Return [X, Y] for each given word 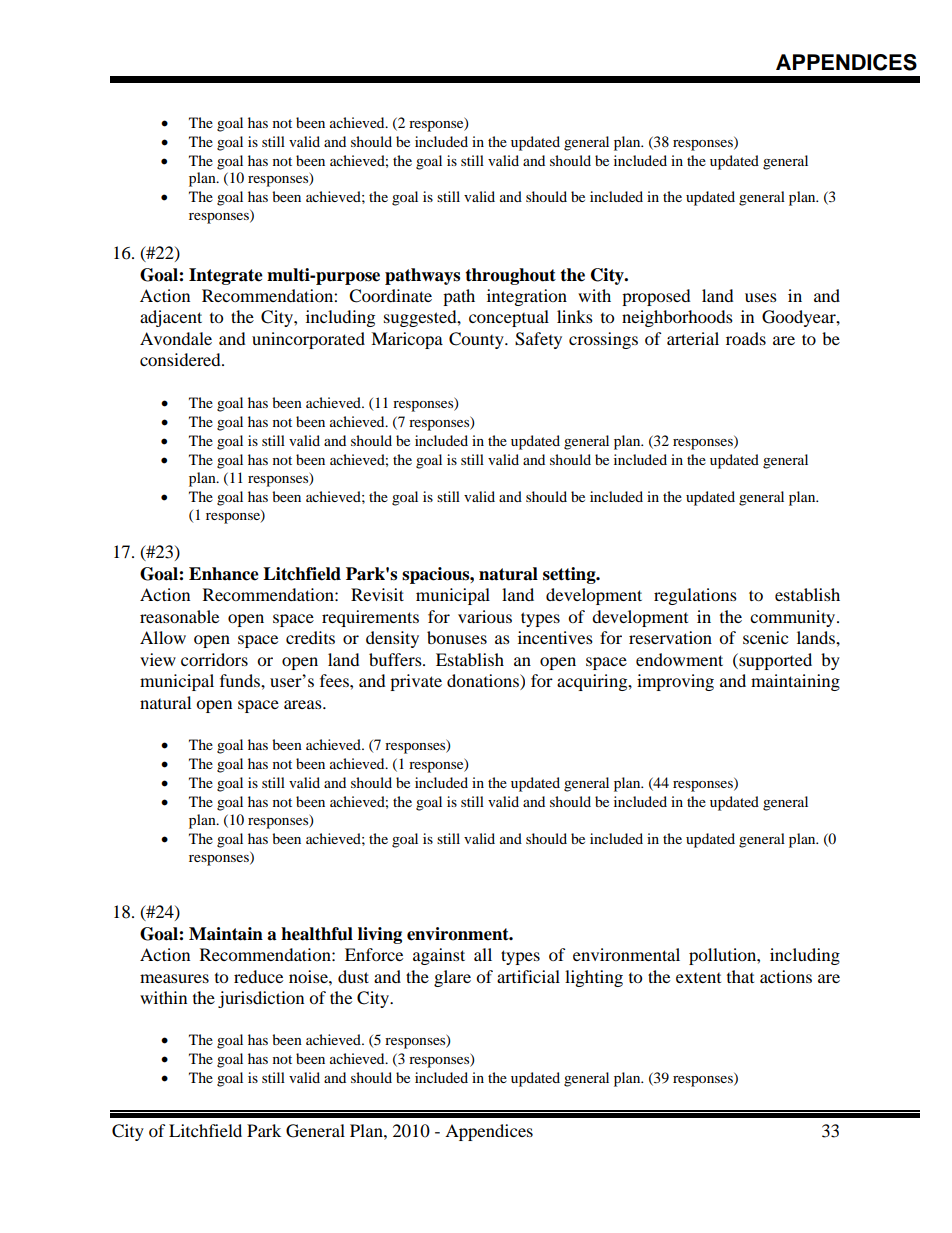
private [416, 682]
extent [698, 978]
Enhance [224, 574]
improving [675, 682]
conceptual [509, 318]
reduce [258, 976]
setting [570, 575]
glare [452, 978]
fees [335, 680]
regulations [695, 596]
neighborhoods [677, 318]
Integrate [226, 276]
